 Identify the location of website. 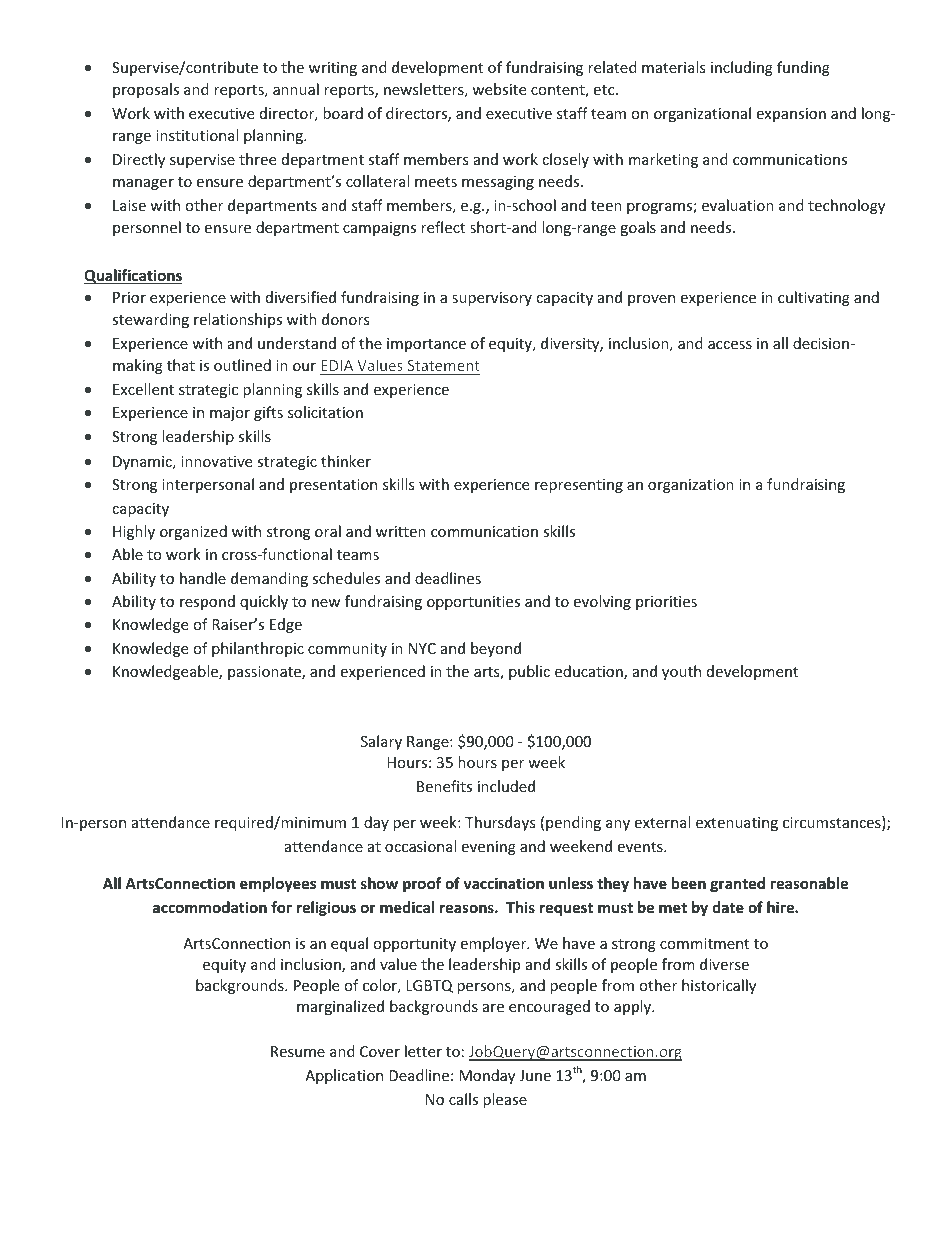
(499, 89).
